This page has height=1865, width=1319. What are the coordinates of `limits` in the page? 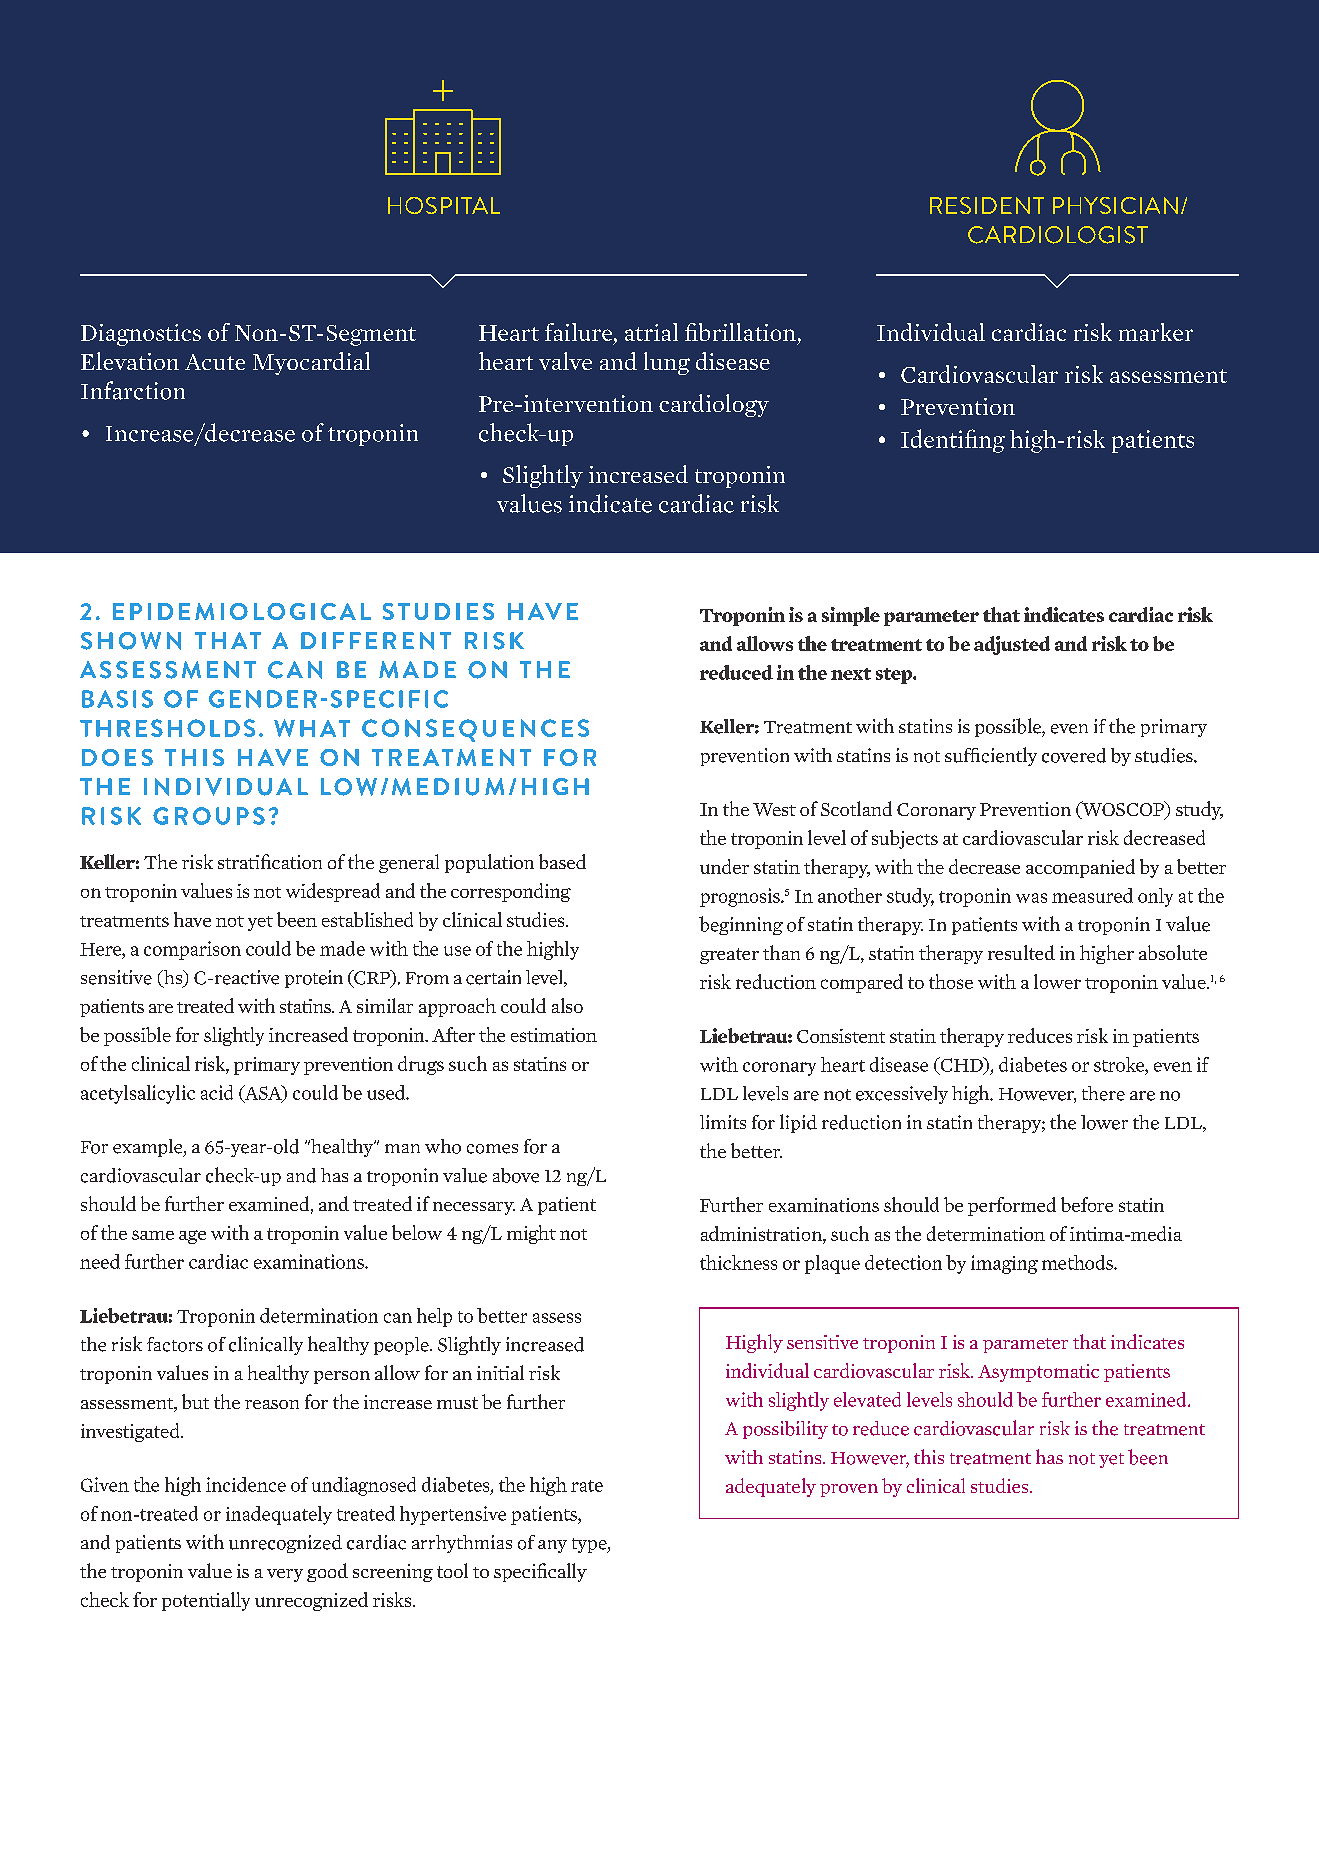 It's located at (723, 1122).
